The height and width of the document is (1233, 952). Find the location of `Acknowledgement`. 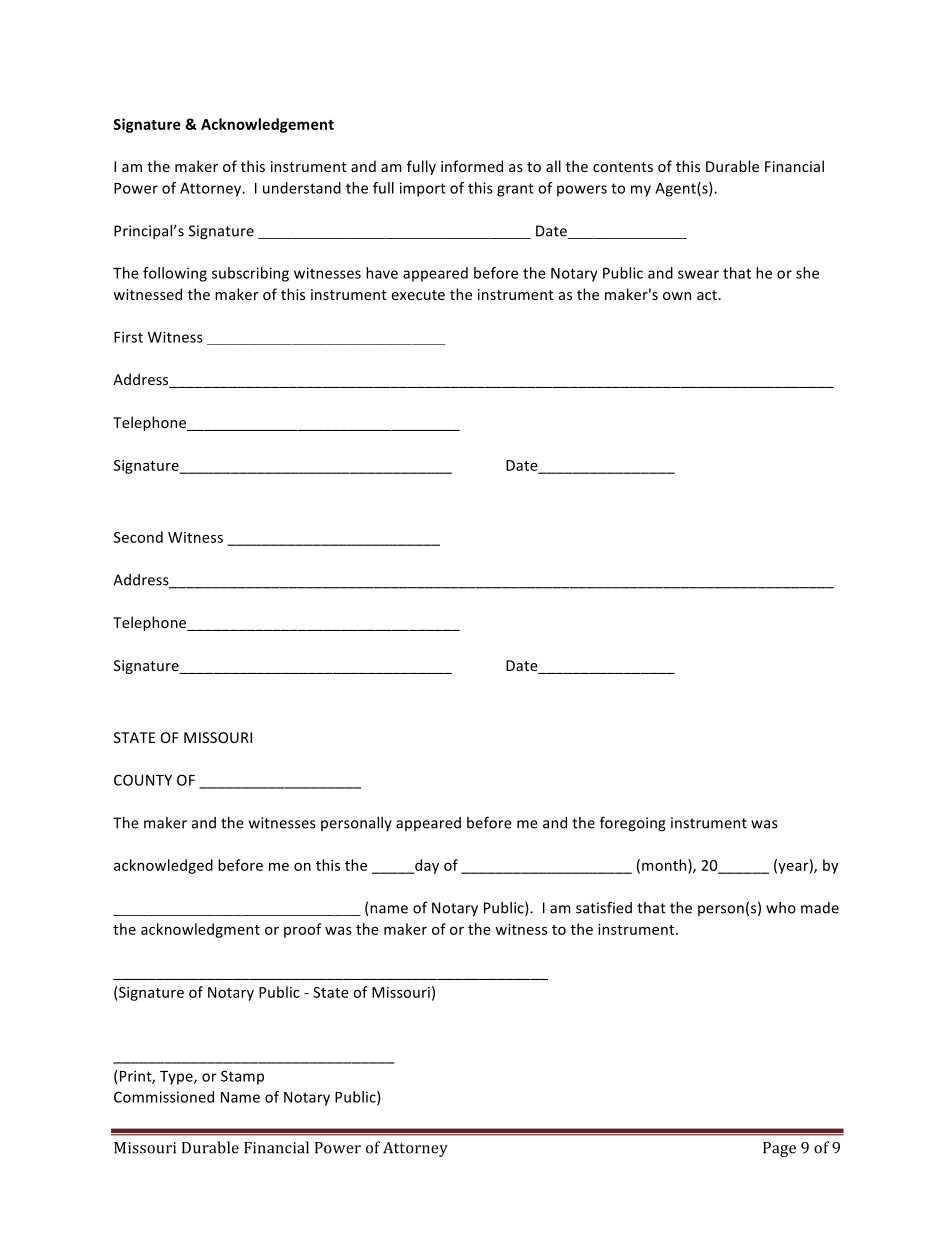

Acknowledgement is located at coordinates (267, 125).
